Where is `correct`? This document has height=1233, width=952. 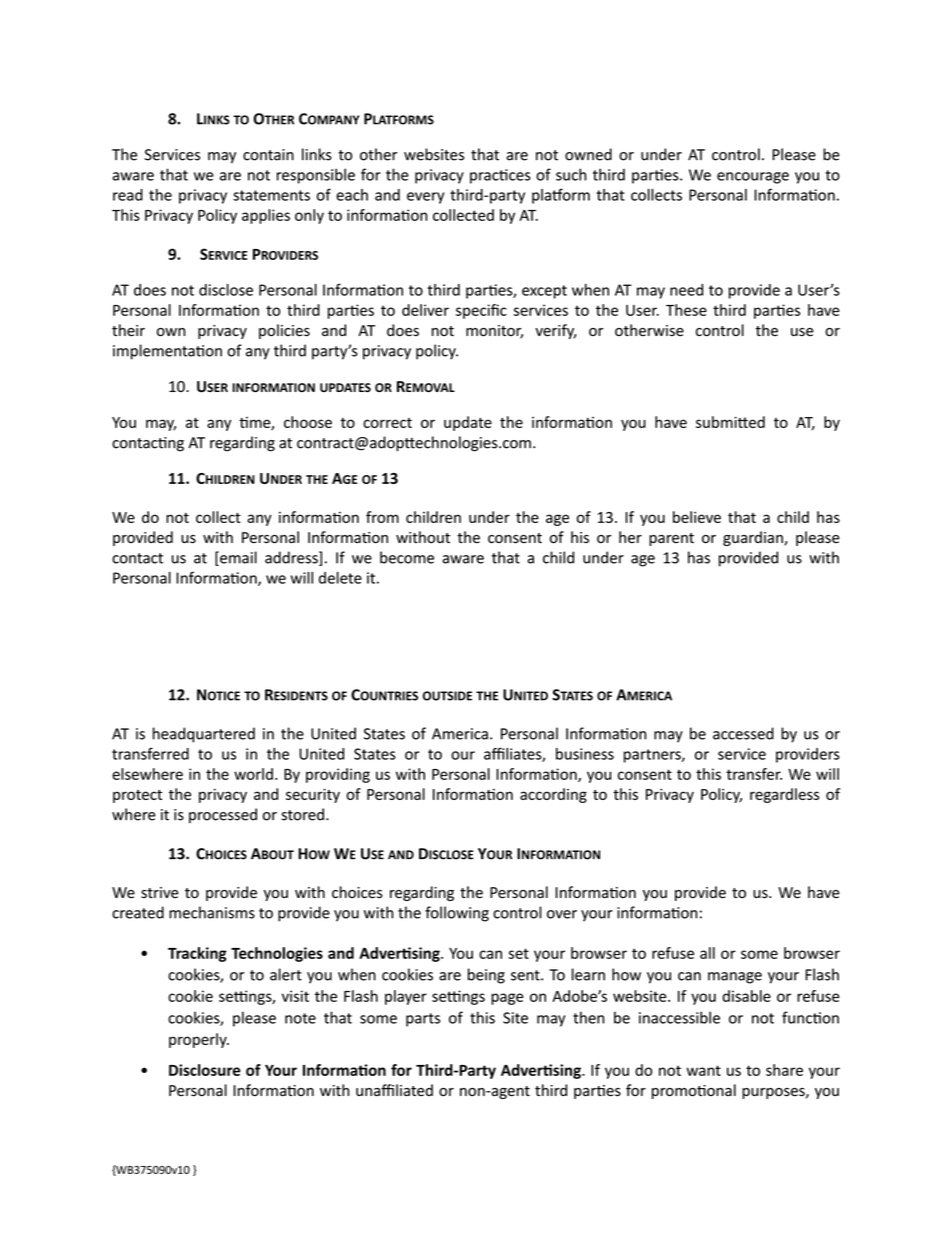
correct is located at coordinates (387, 423).
